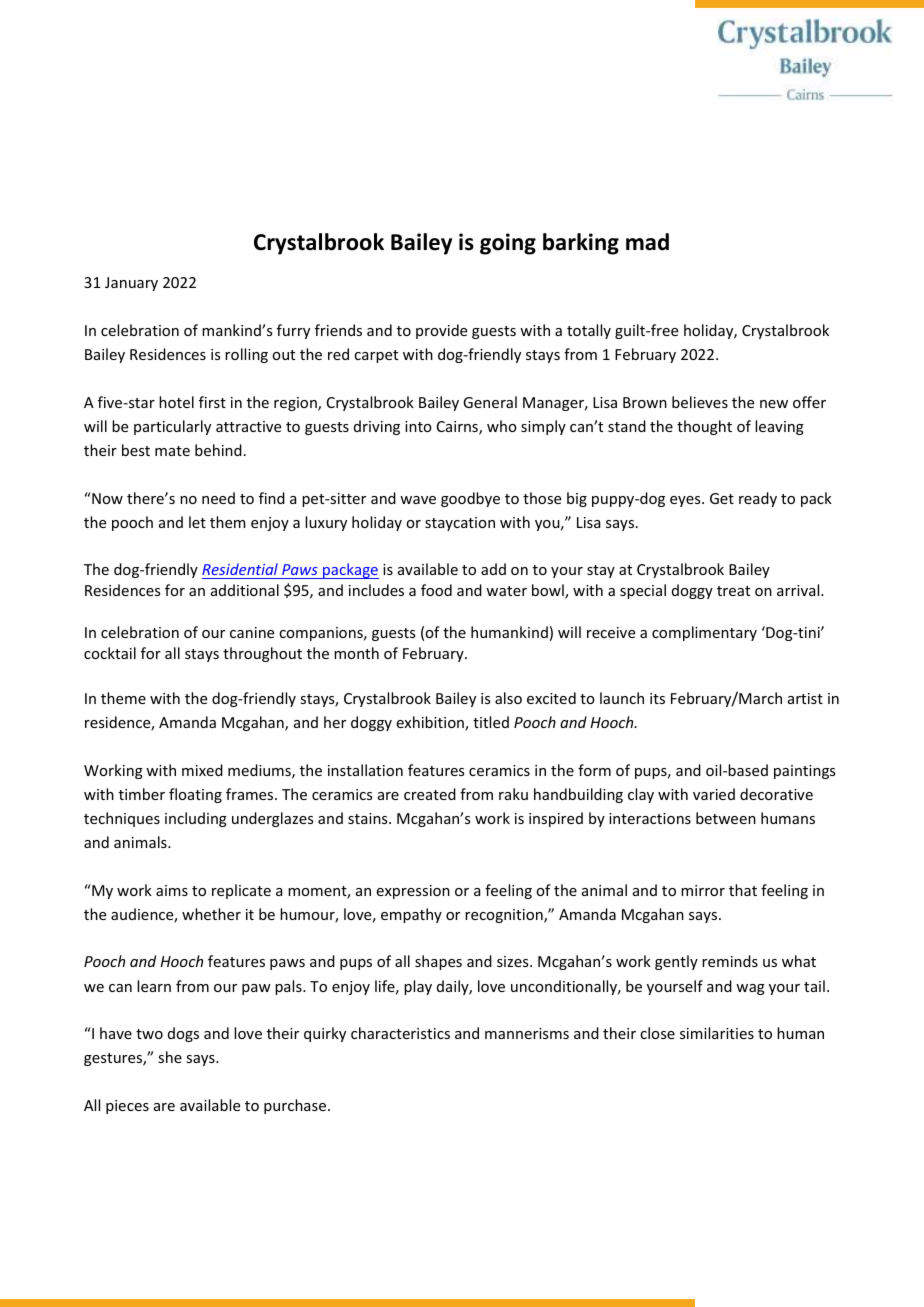 The width and height of the screenshot is (924, 1307). What do you see at coordinates (400, 1033) in the screenshot?
I see `characteristics` at bounding box center [400, 1033].
